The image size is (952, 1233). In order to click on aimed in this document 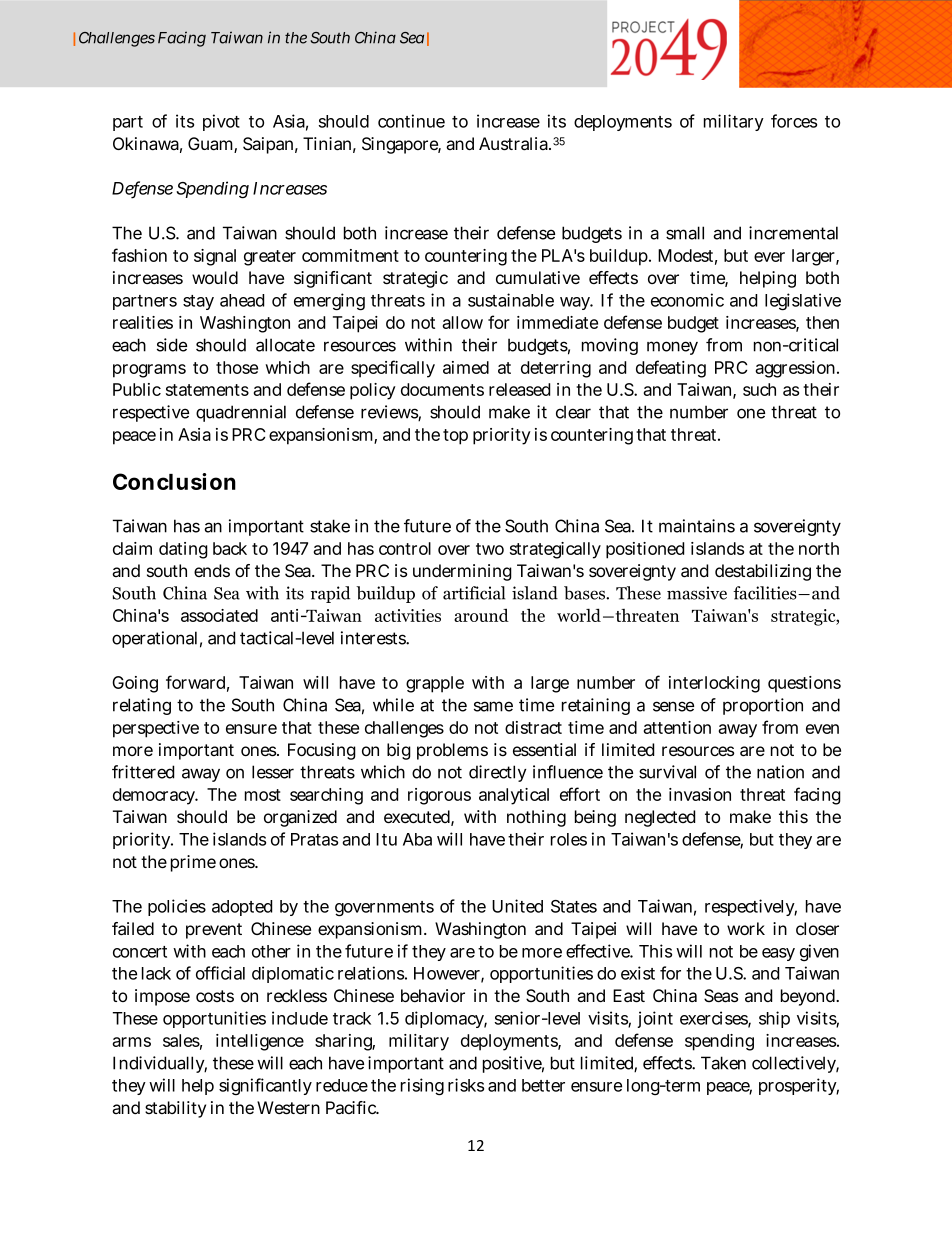, I will do `click(466, 367)`.
